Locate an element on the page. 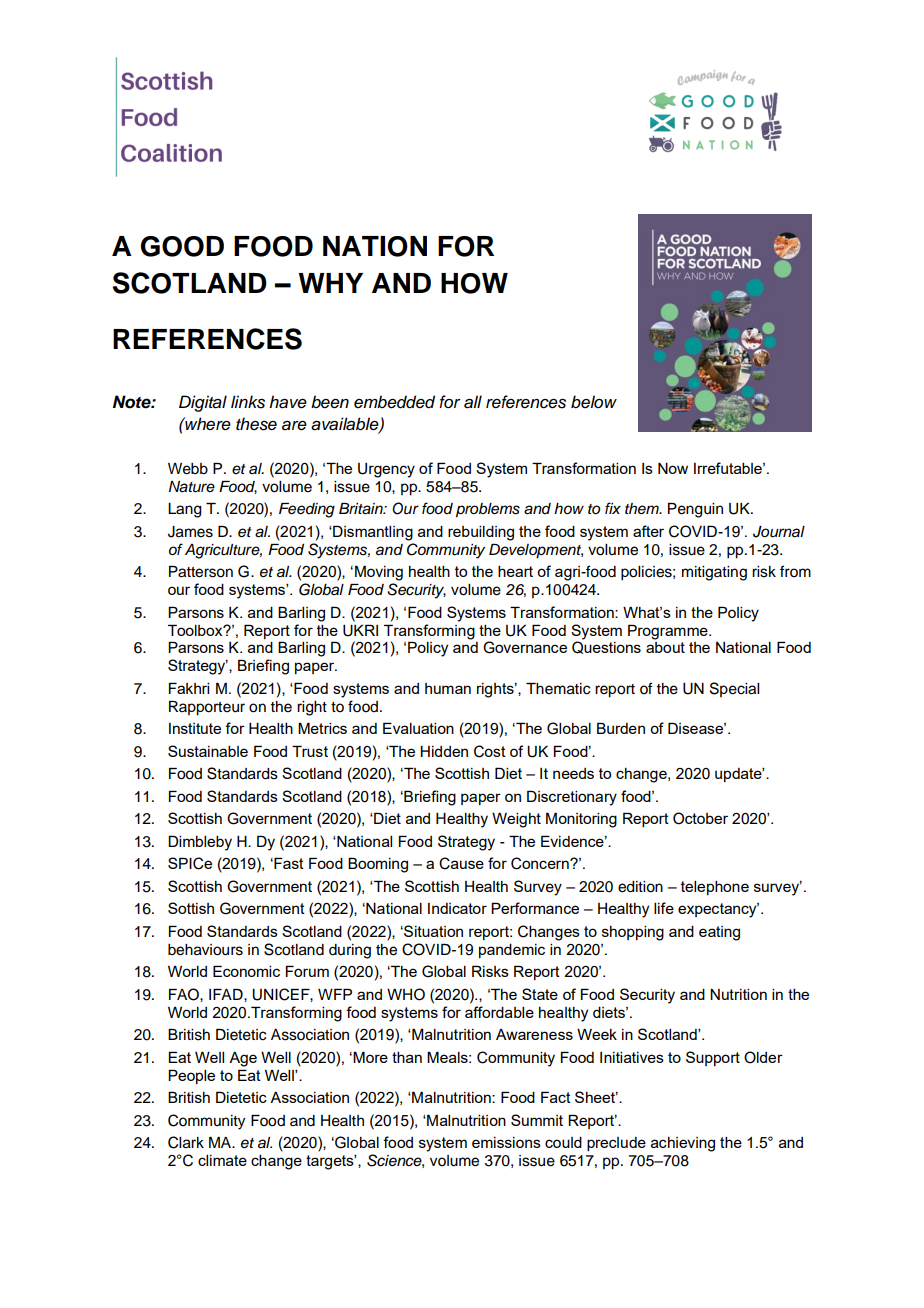  Clark is located at coordinates (186, 1142).
